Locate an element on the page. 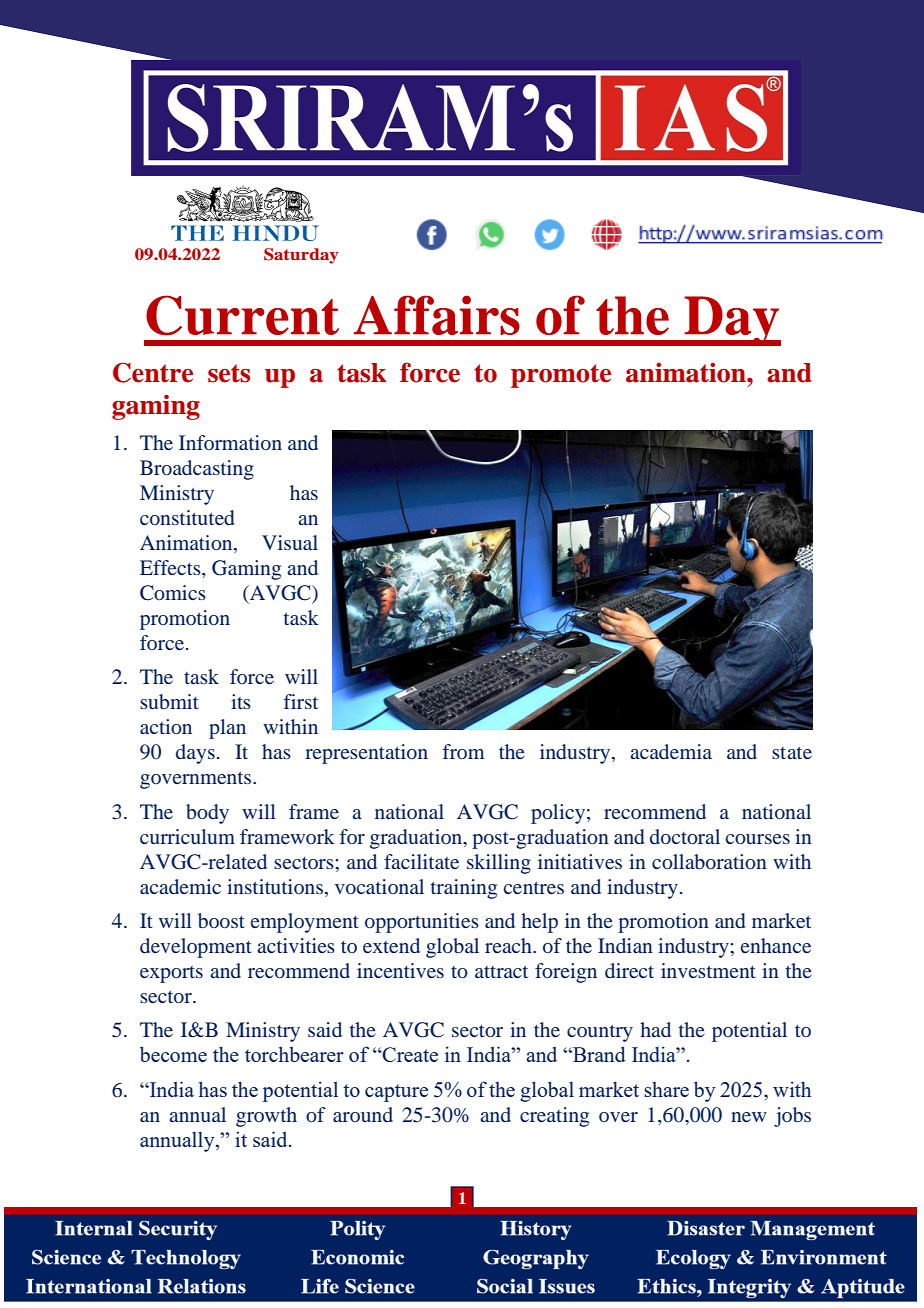 The height and width of the image is (1308, 924). Current is located at coordinates (242, 315).
